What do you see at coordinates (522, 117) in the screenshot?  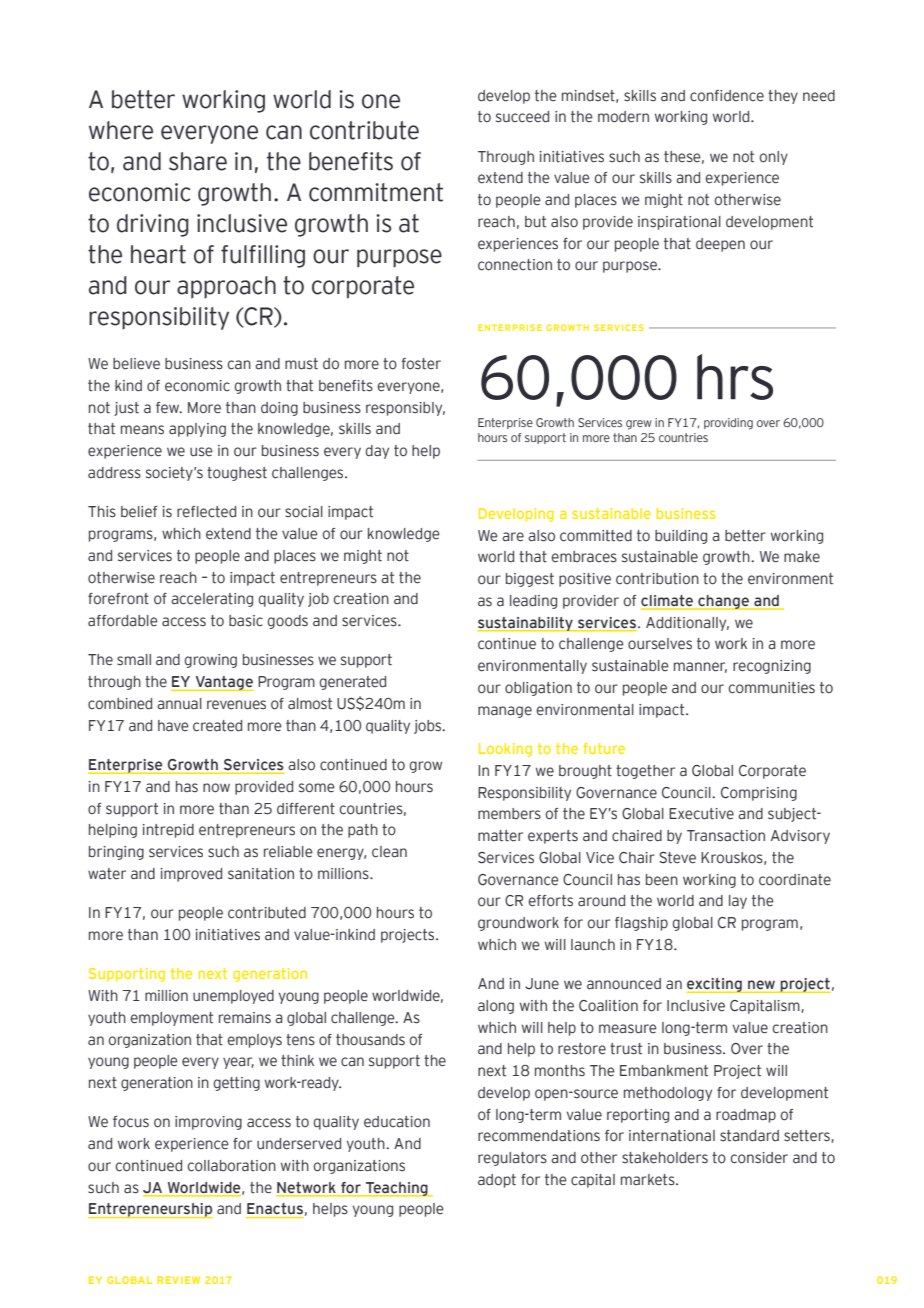 I see `succeed` at bounding box center [522, 117].
